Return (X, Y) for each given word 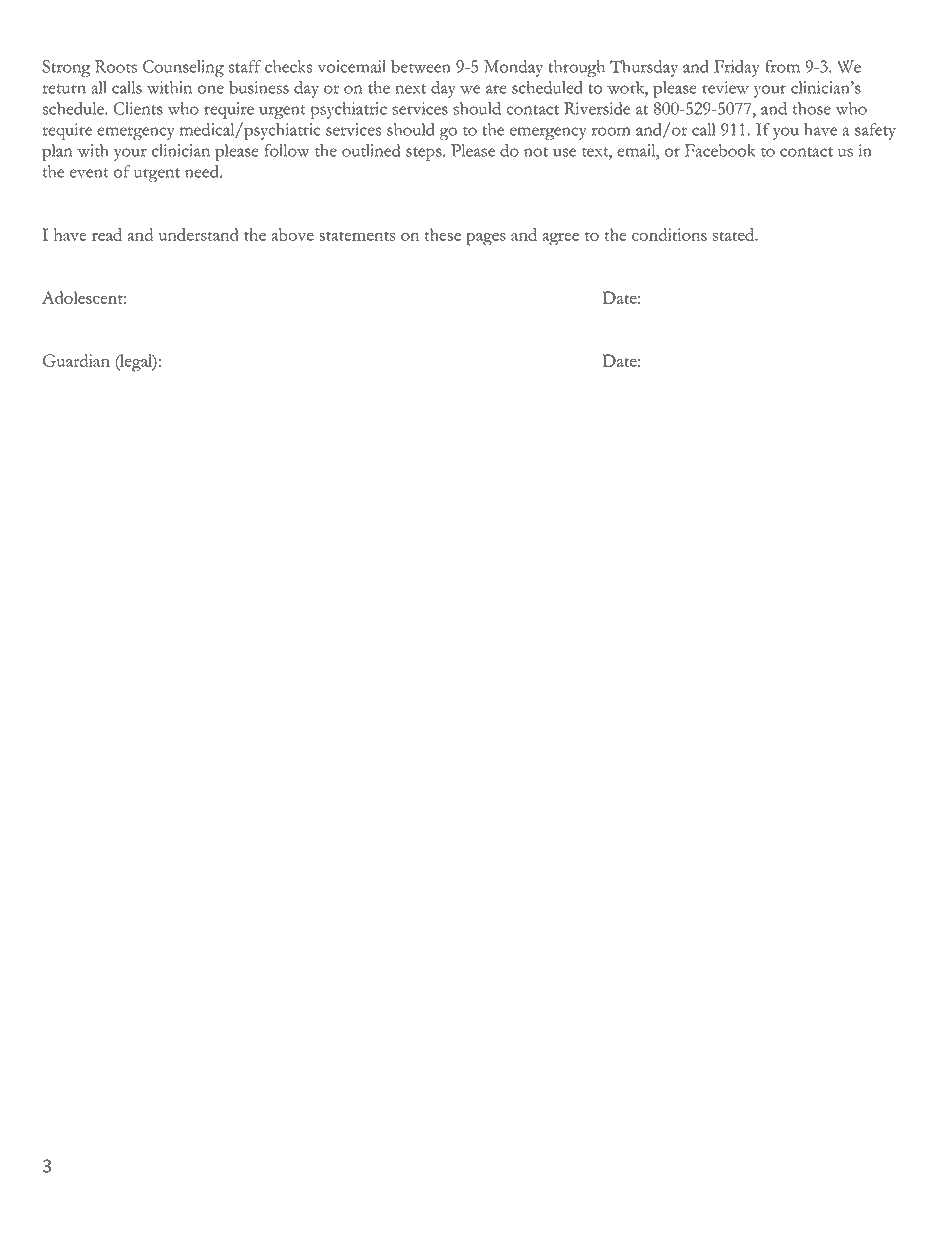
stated (734, 234)
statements (357, 236)
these (443, 234)
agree (560, 239)
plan (57, 152)
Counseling (183, 68)
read (107, 234)
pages (486, 239)
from (782, 66)
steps (424, 154)
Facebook (720, 150)
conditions (669, 234)
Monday (513, 68)
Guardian (76, 360)
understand (198, 234)
